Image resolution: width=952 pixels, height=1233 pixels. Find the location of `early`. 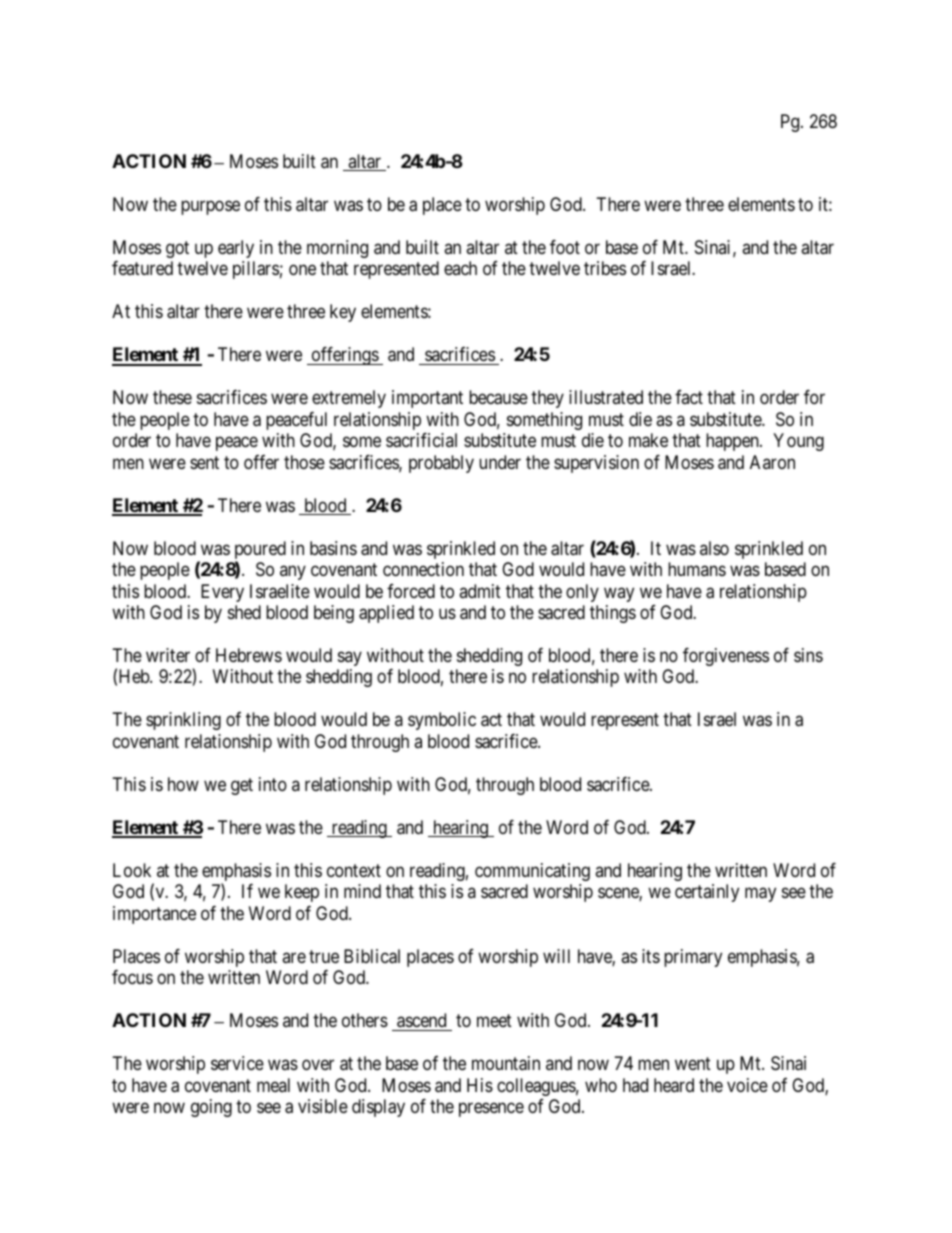

early is located at coordinates (236, 249).
